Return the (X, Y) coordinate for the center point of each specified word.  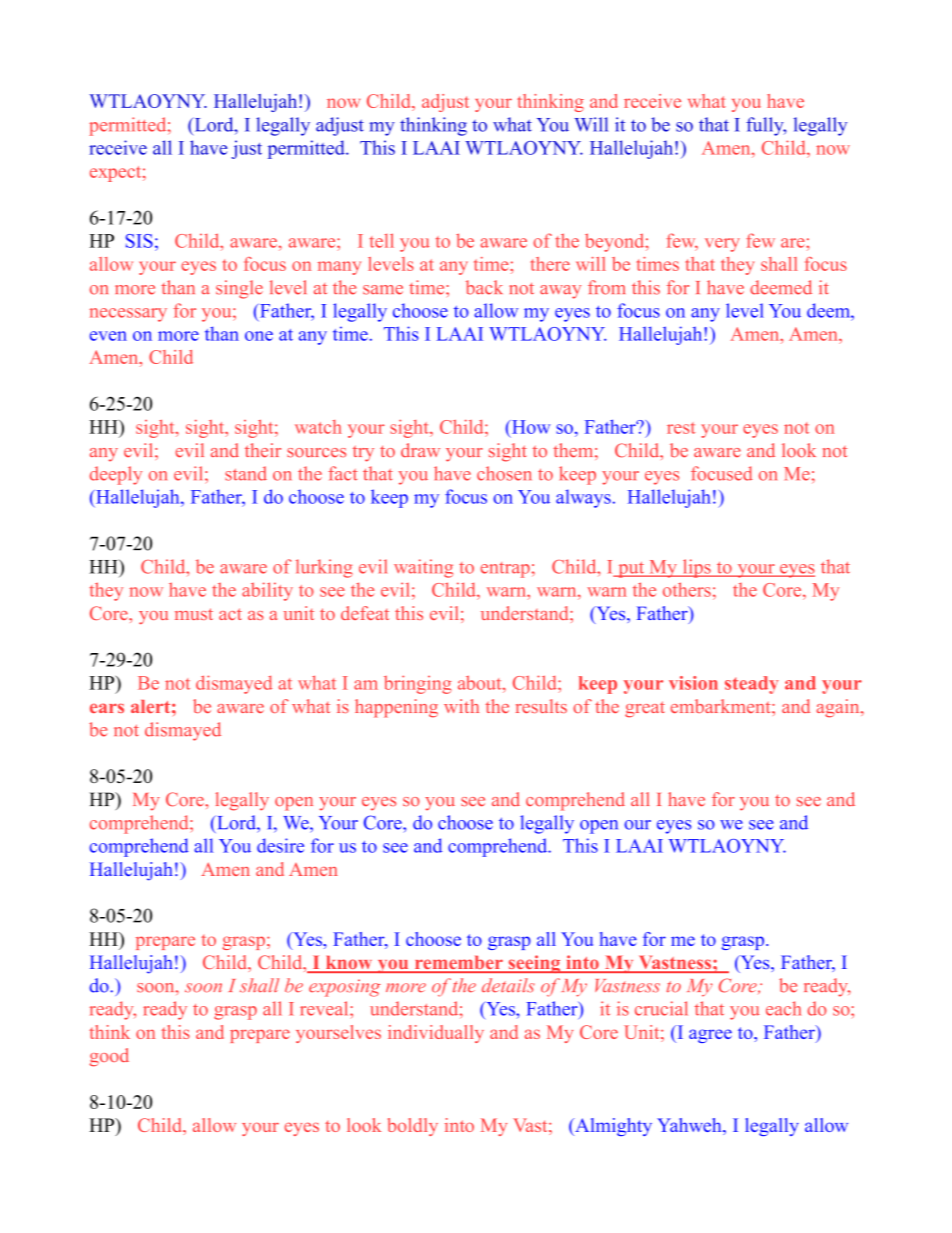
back (484, 287)
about (481, 682)
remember (458, 964)
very (722, 245)
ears (107, 708)
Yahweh (690, 1126)
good (109, 1057)
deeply (116, 475)
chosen (504, 473)
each (783, 1008)
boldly (413, 1127)
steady (752, 685)
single (239, 289)
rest (681, 428)
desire (280, 845)
